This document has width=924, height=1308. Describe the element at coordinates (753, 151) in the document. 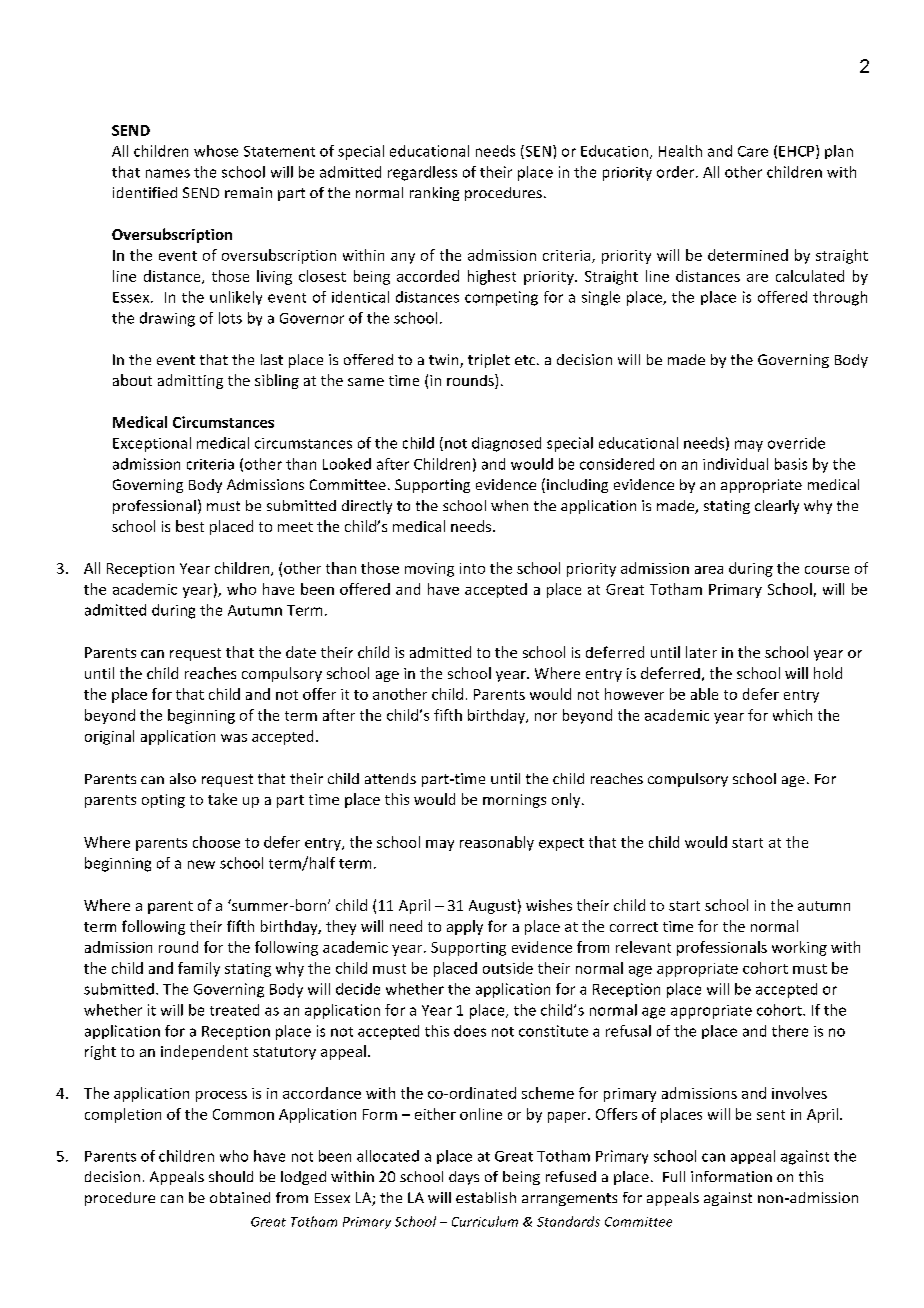

I see `Care` at that location.
